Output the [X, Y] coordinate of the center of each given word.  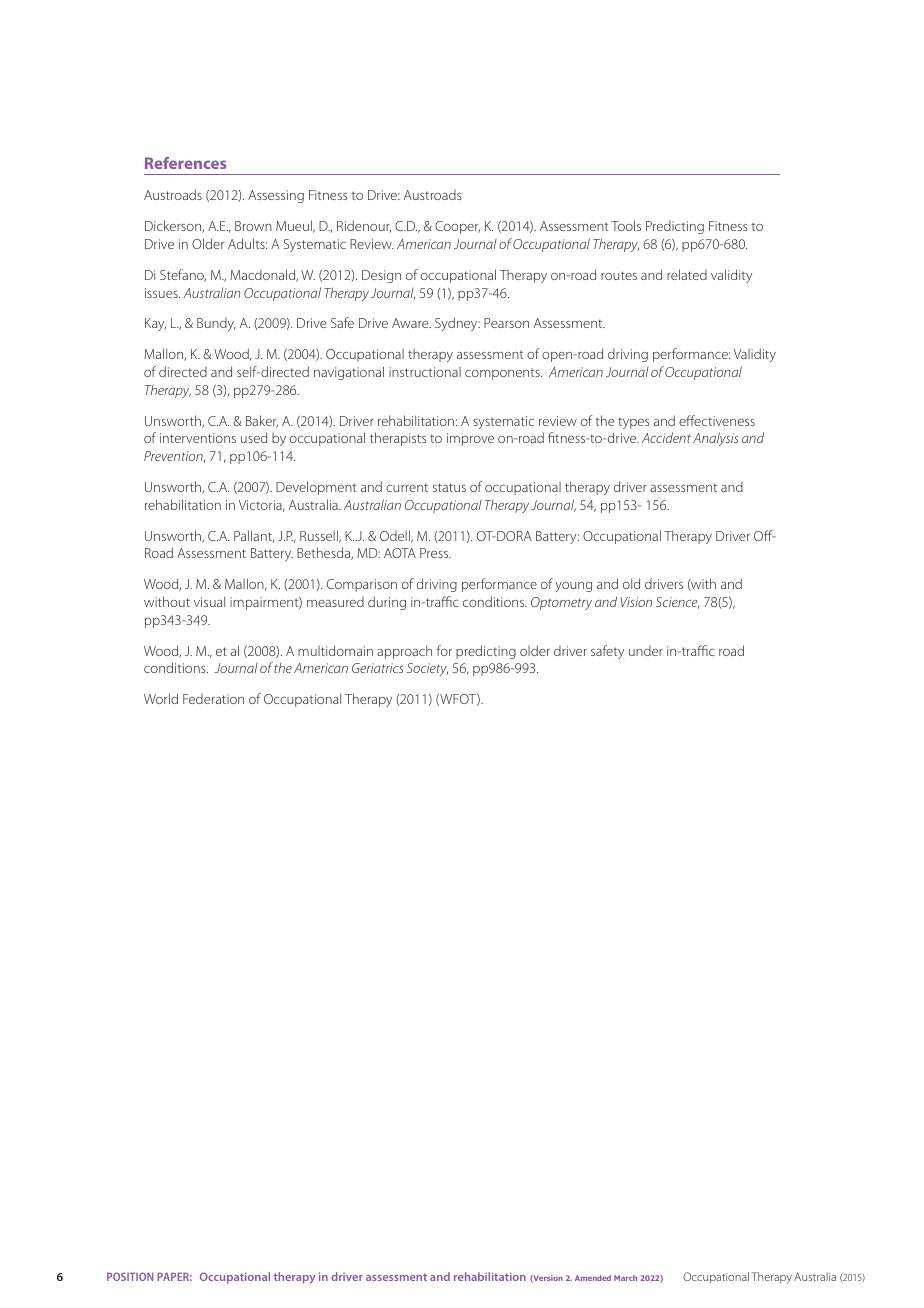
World [161, 698]
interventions [198, 438]
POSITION [130, 1276]
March [625, 1278]
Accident [666, 437]
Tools [626, 225]
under [646, 651]
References [185, 163]
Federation [213, 699]
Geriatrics [378, 668]
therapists [398, 439]
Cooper [457, 227]
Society [427, 669]
